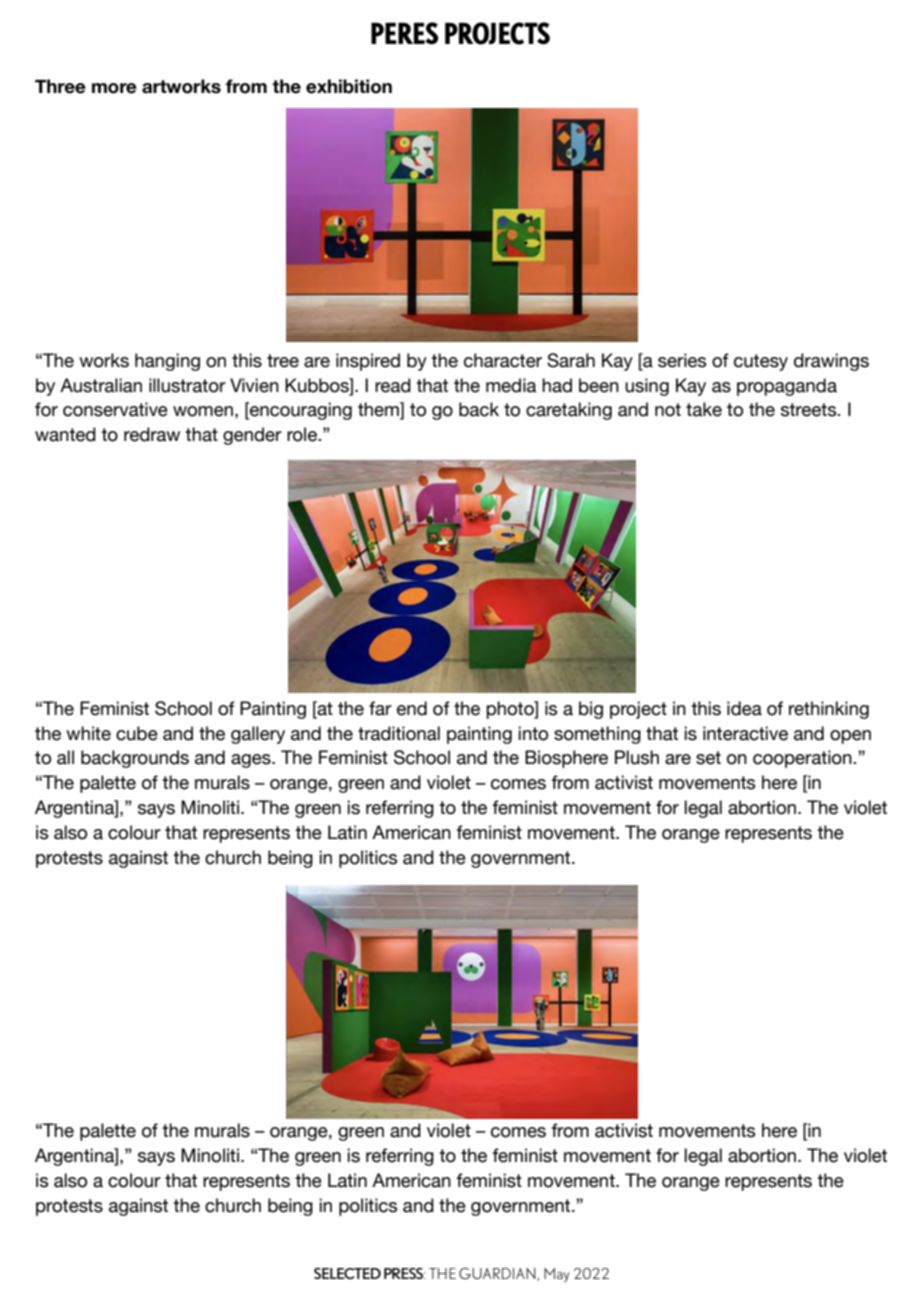  I want to click on May, so click(556, 1275).
